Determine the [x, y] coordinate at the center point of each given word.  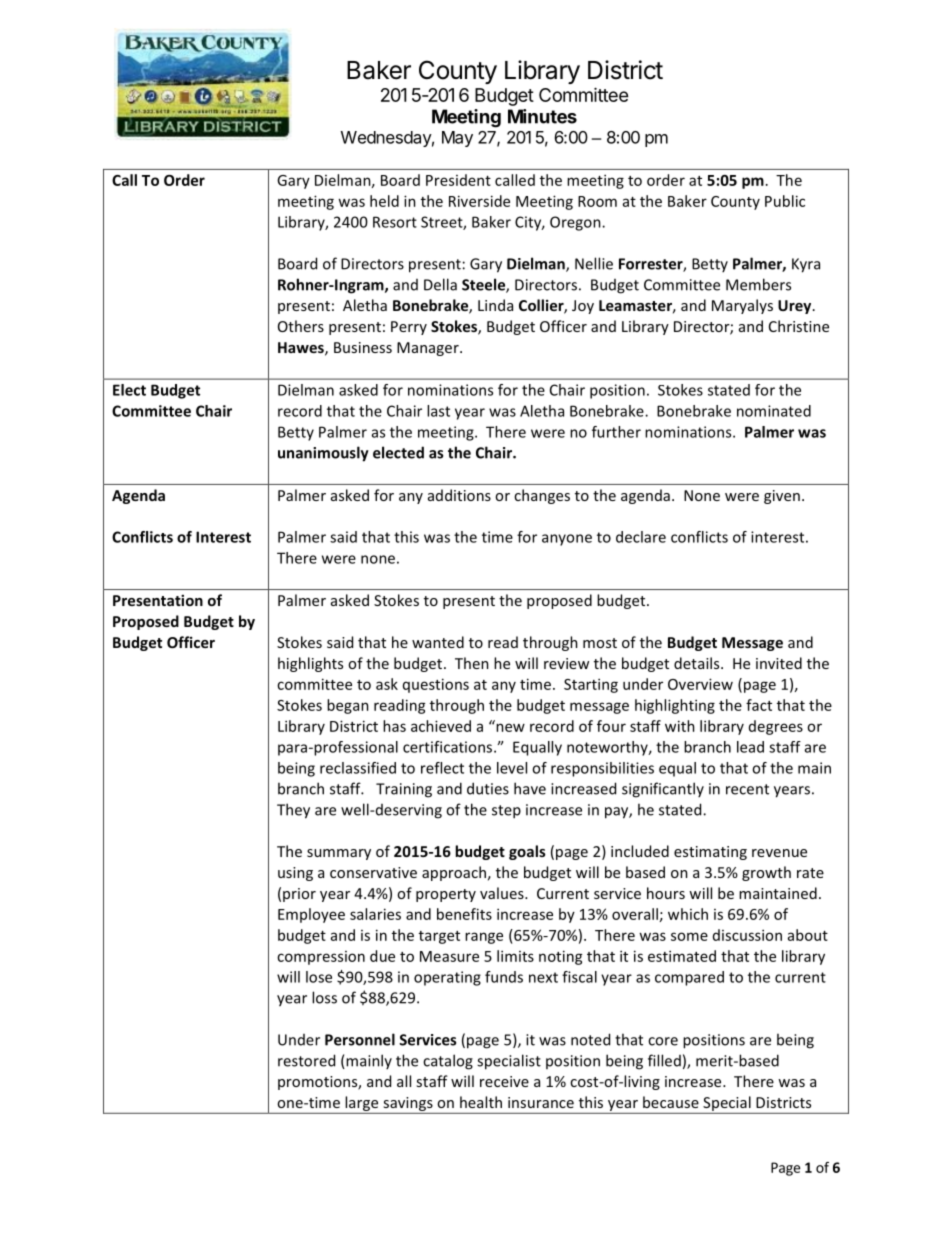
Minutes [542, 116]
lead [750, 747]
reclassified [358, 768]
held [384, 201]
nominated [774, 411]
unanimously [323, 454]
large [361, 1103]
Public [785, 201]
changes [542, 496]
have [530, 788]
